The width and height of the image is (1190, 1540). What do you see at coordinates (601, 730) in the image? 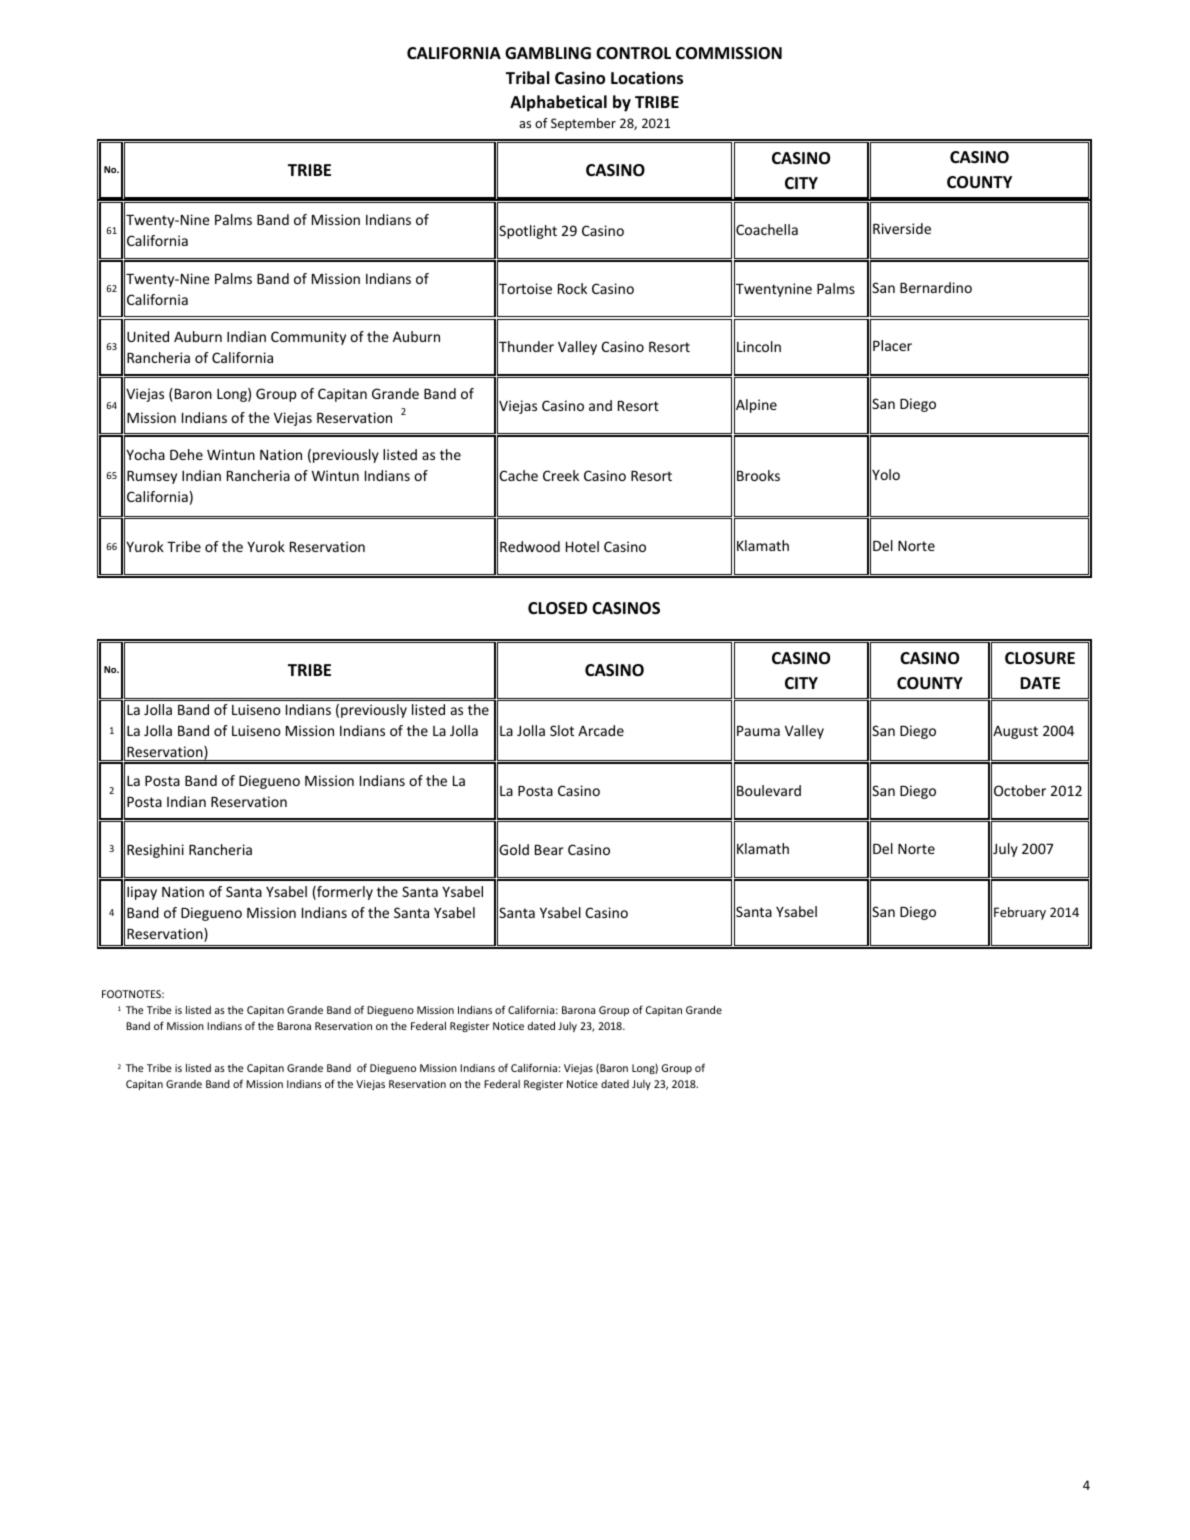
I see `Arcade` at bounding box center [601, 730].
